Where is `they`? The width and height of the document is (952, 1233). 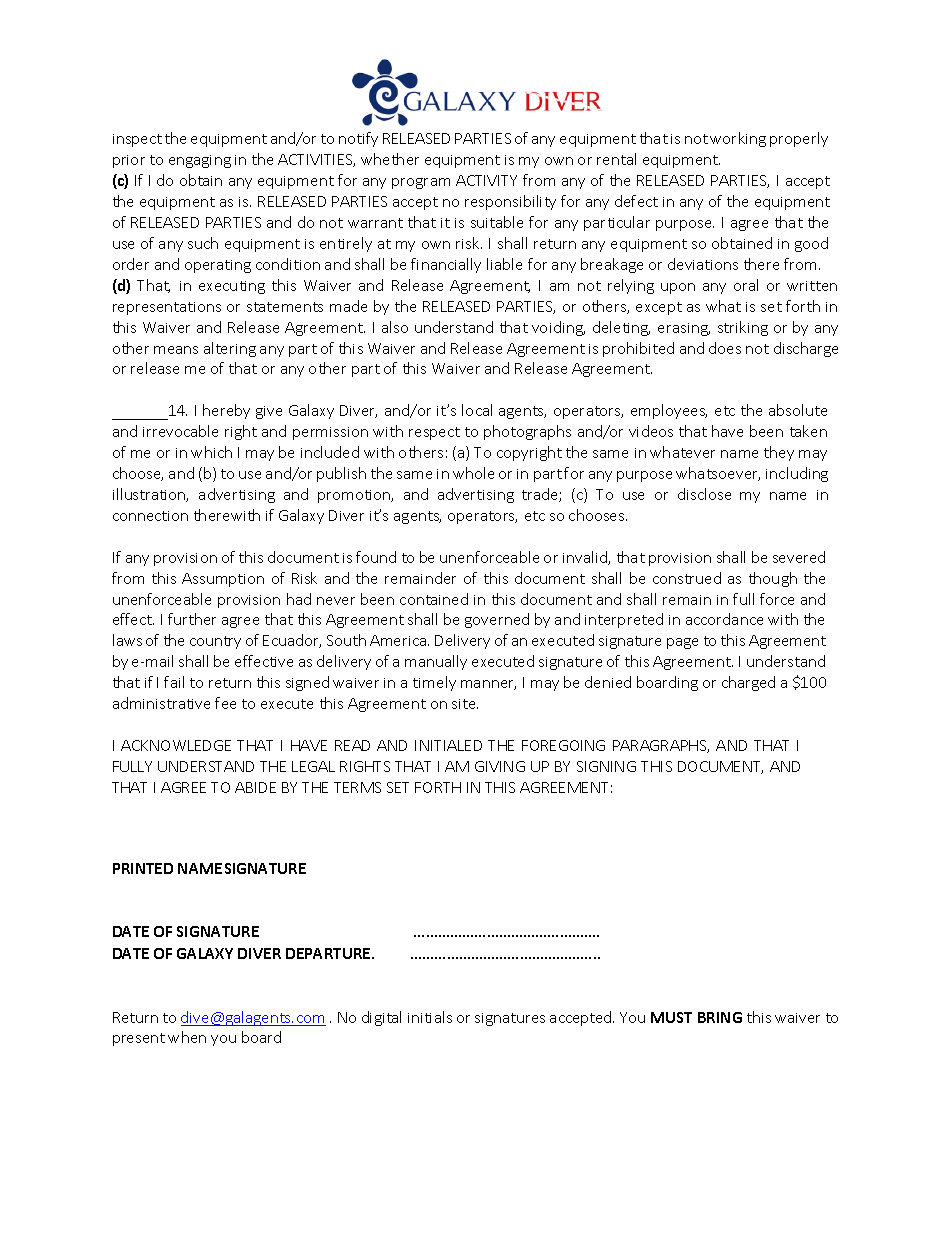 they is located at coordinates (779, 453).
